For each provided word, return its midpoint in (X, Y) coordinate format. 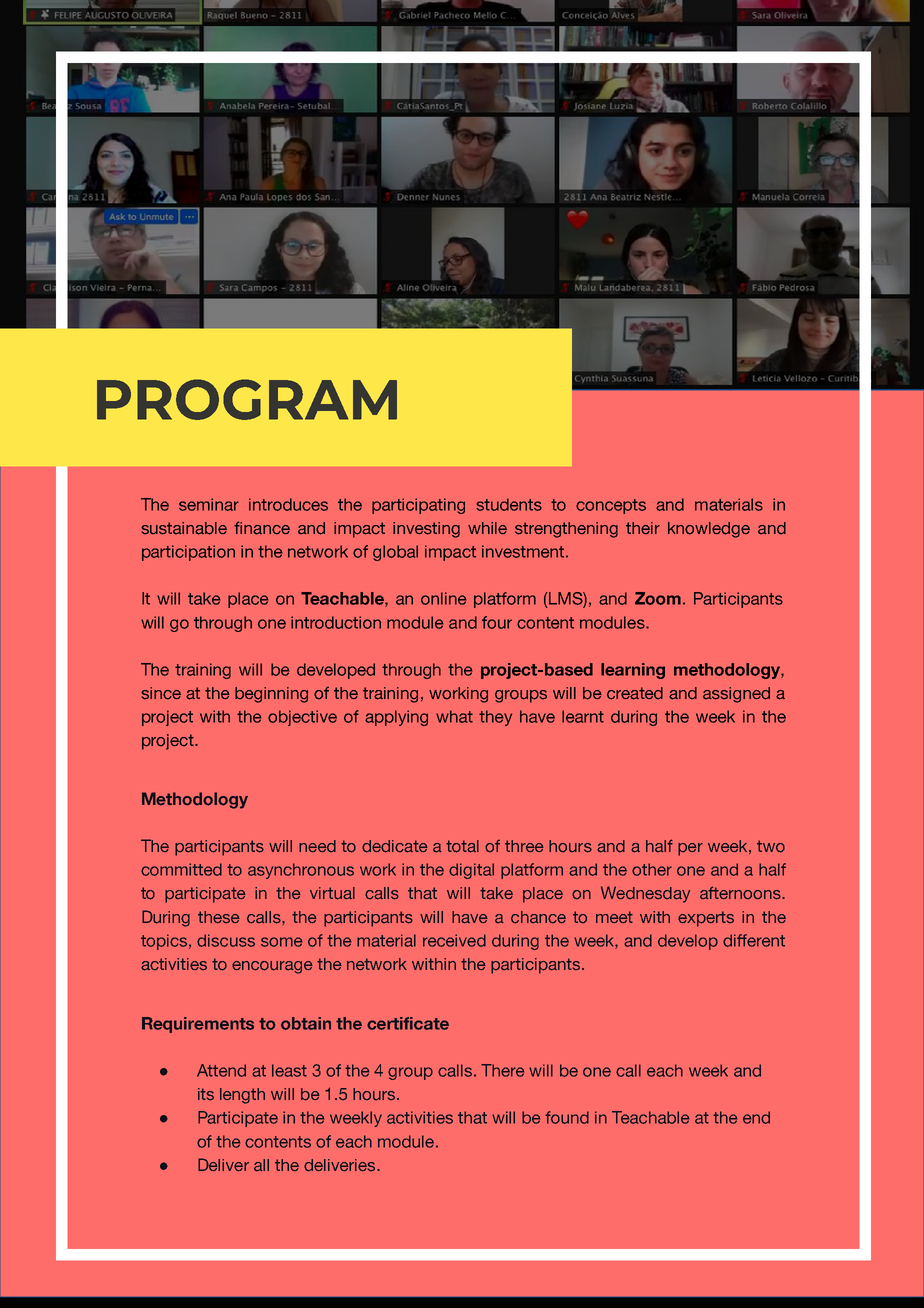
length (242, 1096)
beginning (271, 695)
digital (471, 871)
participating (418, 506)
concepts (611, 506)
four (497, 622)
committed (181, 869)
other (652, 869)
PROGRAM (247, 399)
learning (633, 671)
